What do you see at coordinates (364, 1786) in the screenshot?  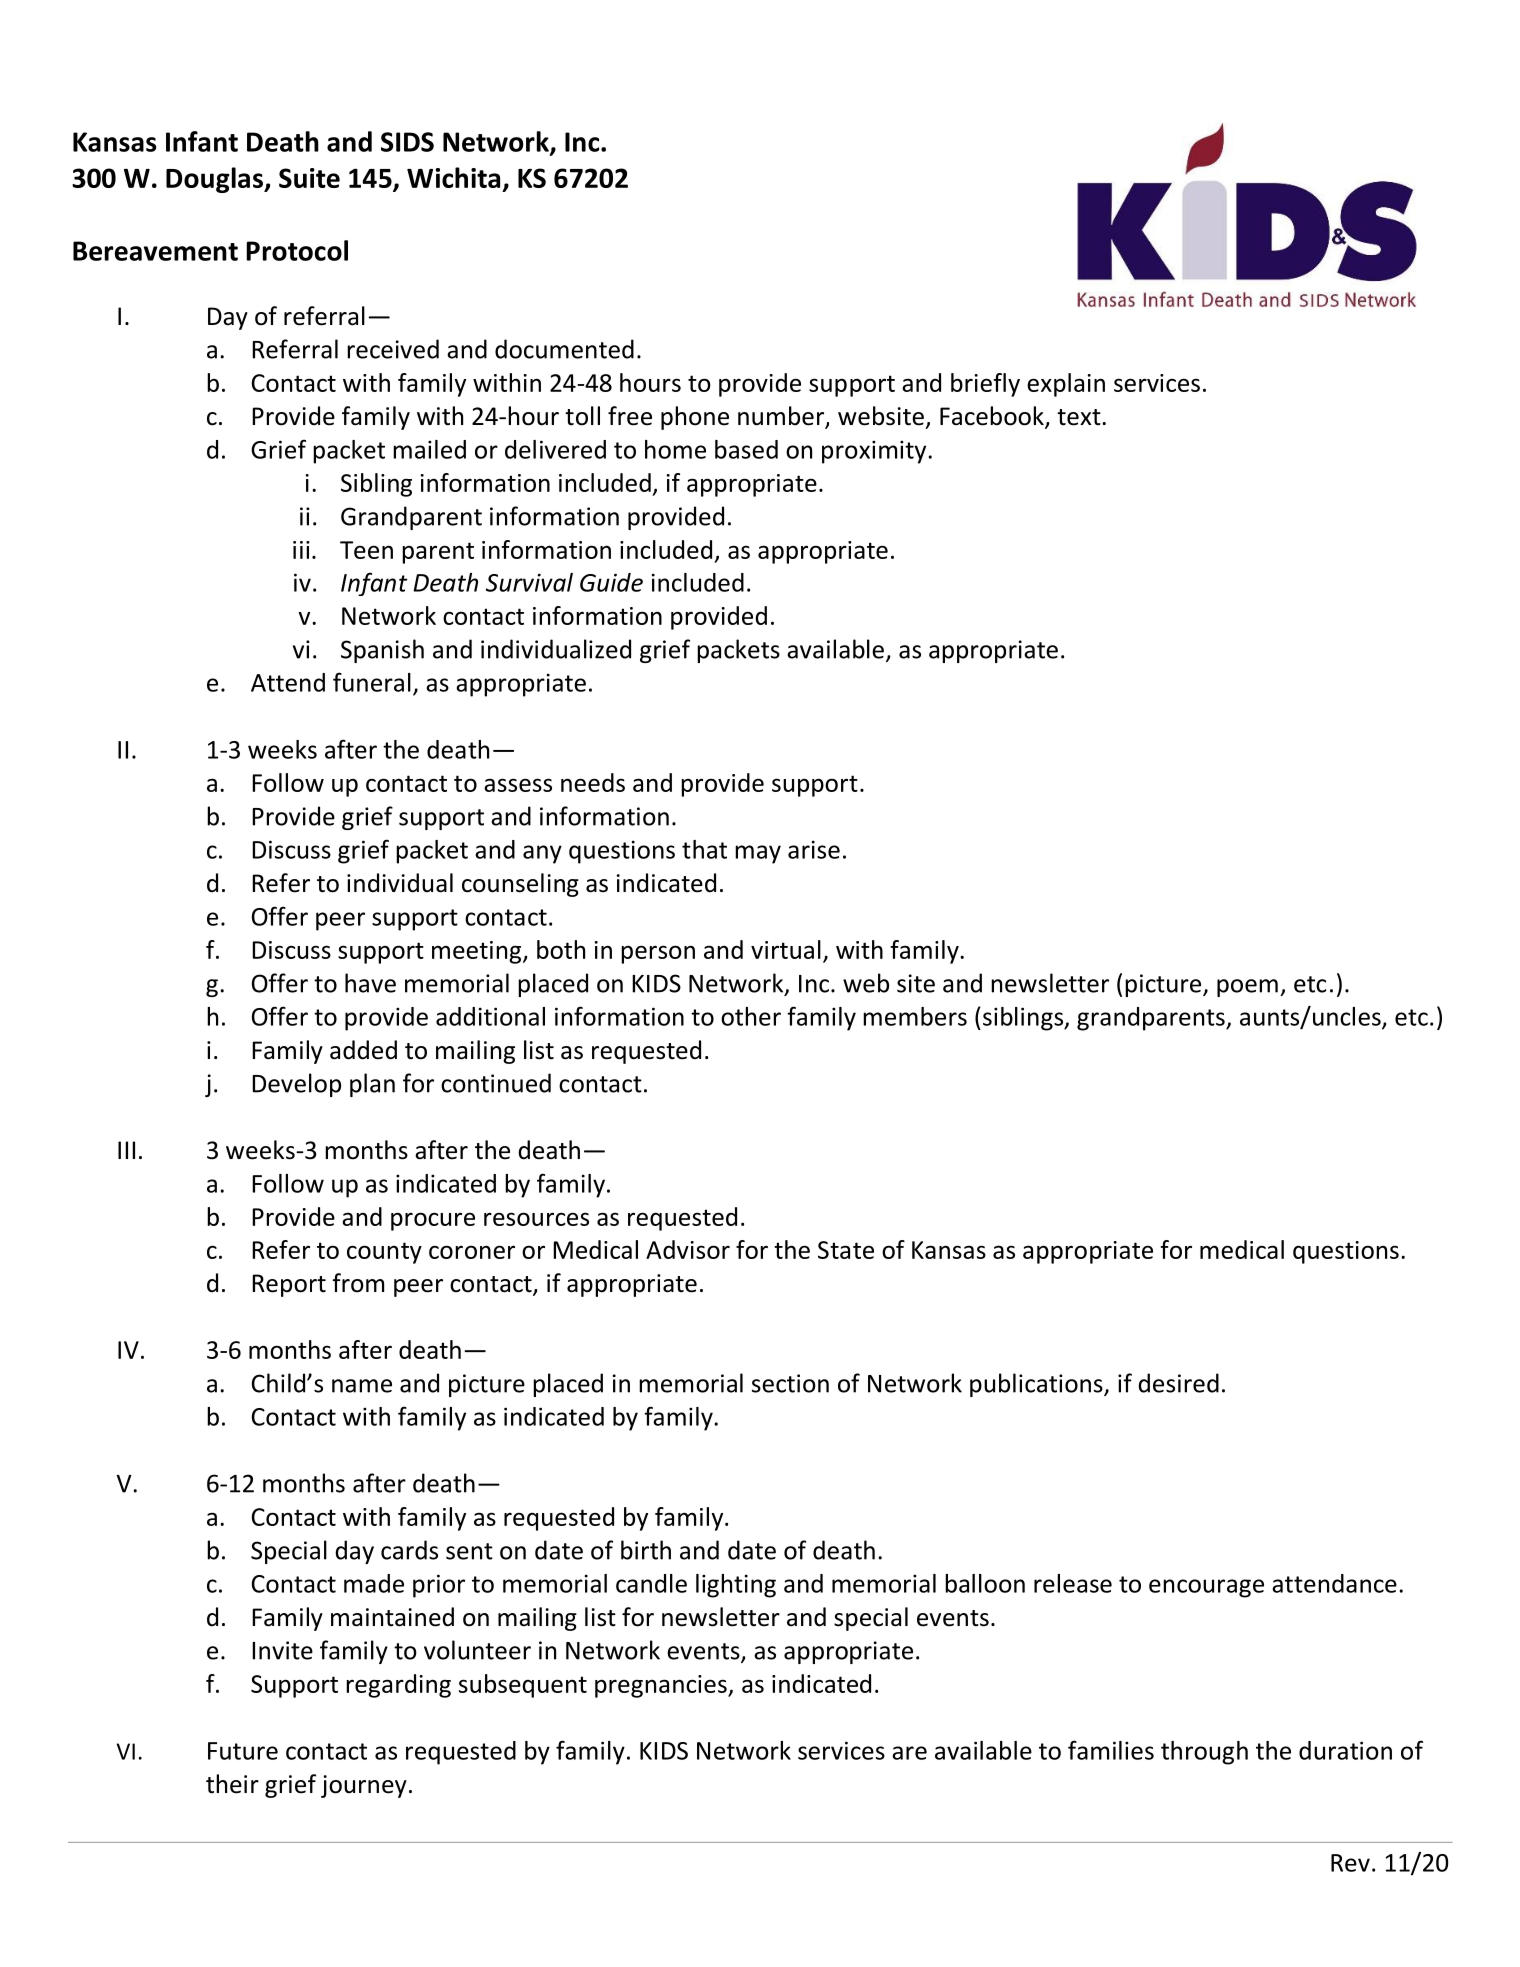 I see `journey` at bounding box center [364, 1786].
